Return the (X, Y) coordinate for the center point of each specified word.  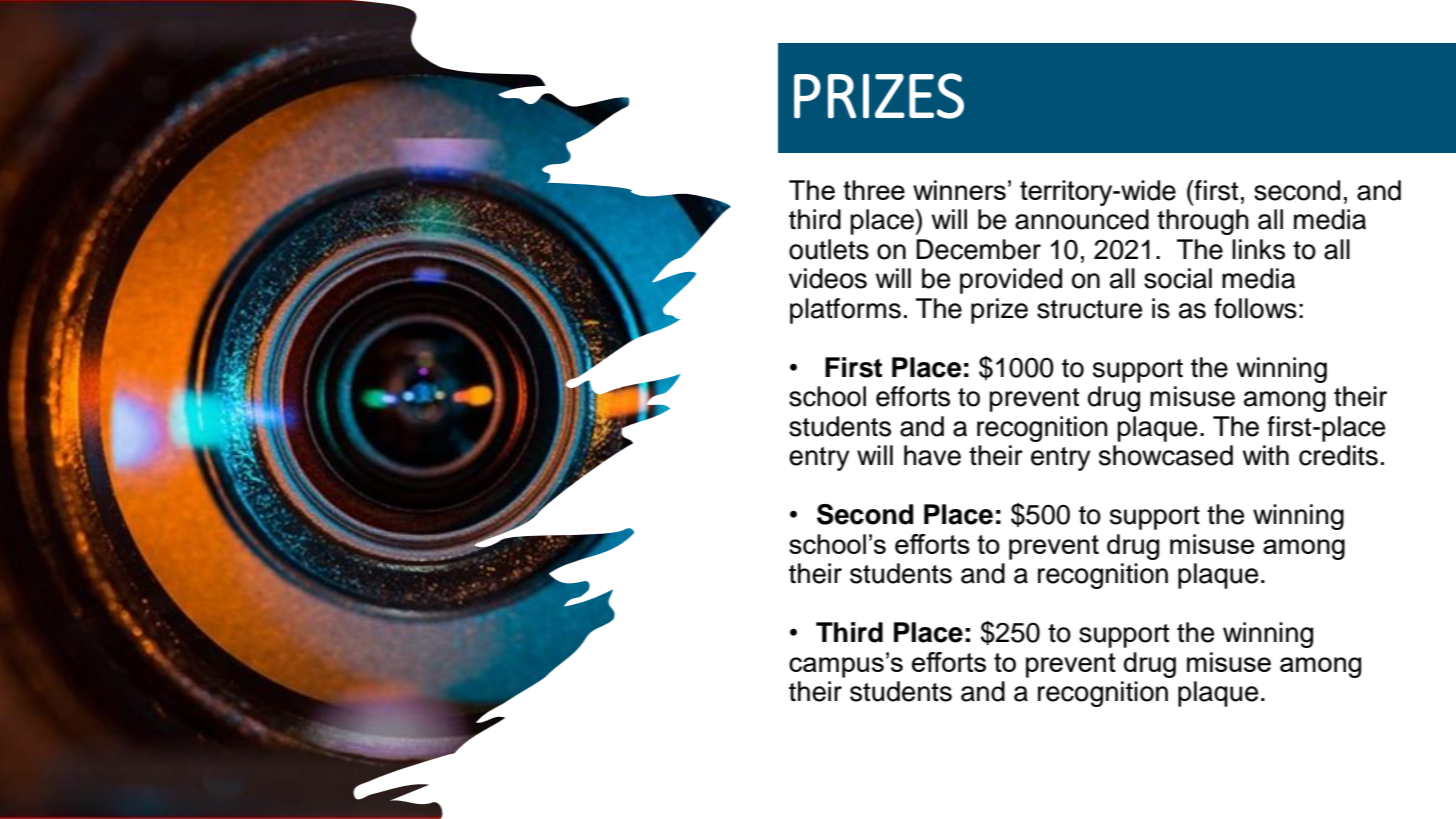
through (1203, 222)
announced (1082, 219)
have (932, 455)
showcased (1166, 455)
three (874, 190)
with (1266, 455)
